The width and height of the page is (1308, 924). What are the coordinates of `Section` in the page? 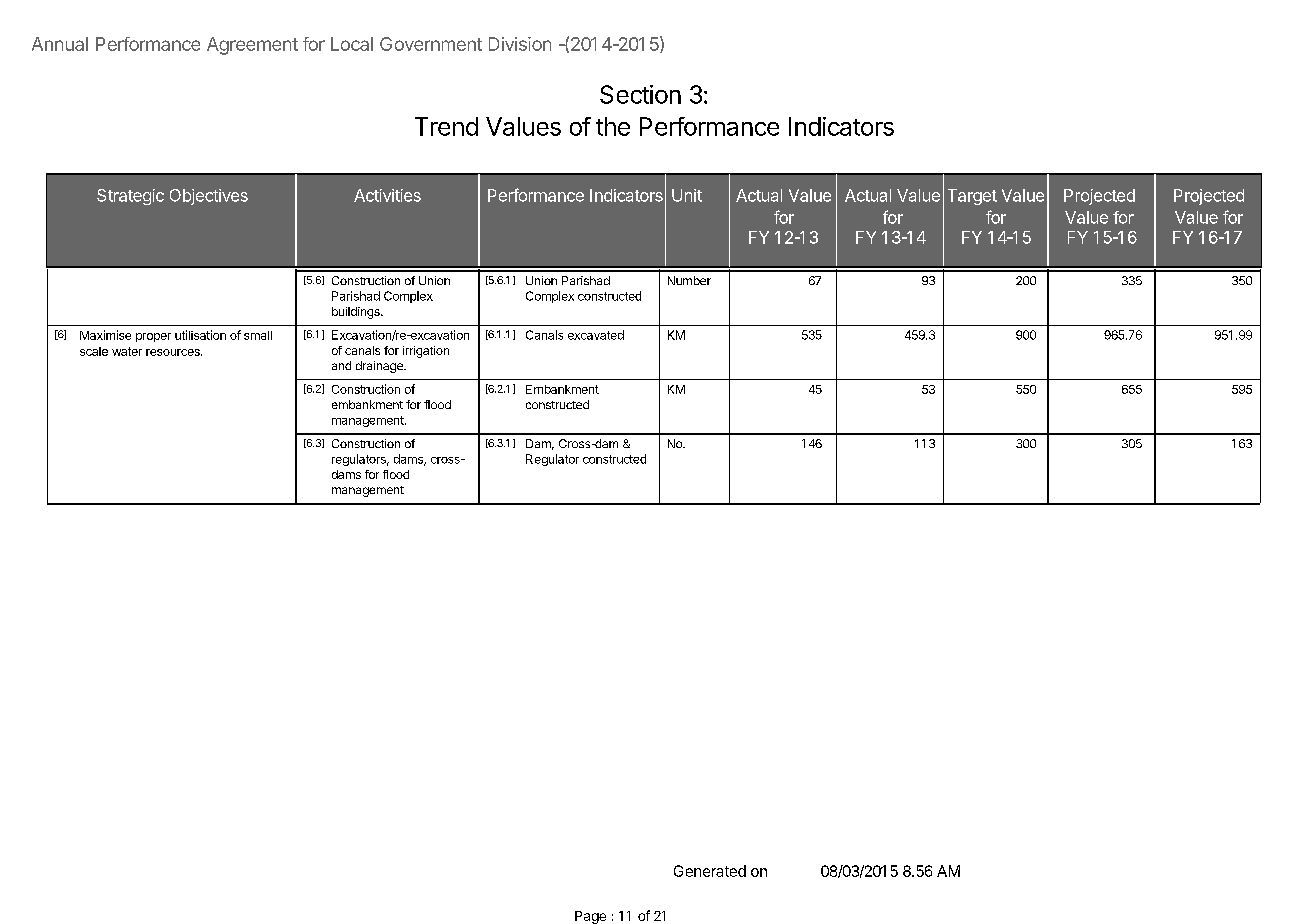 It's located at (640, 94).
